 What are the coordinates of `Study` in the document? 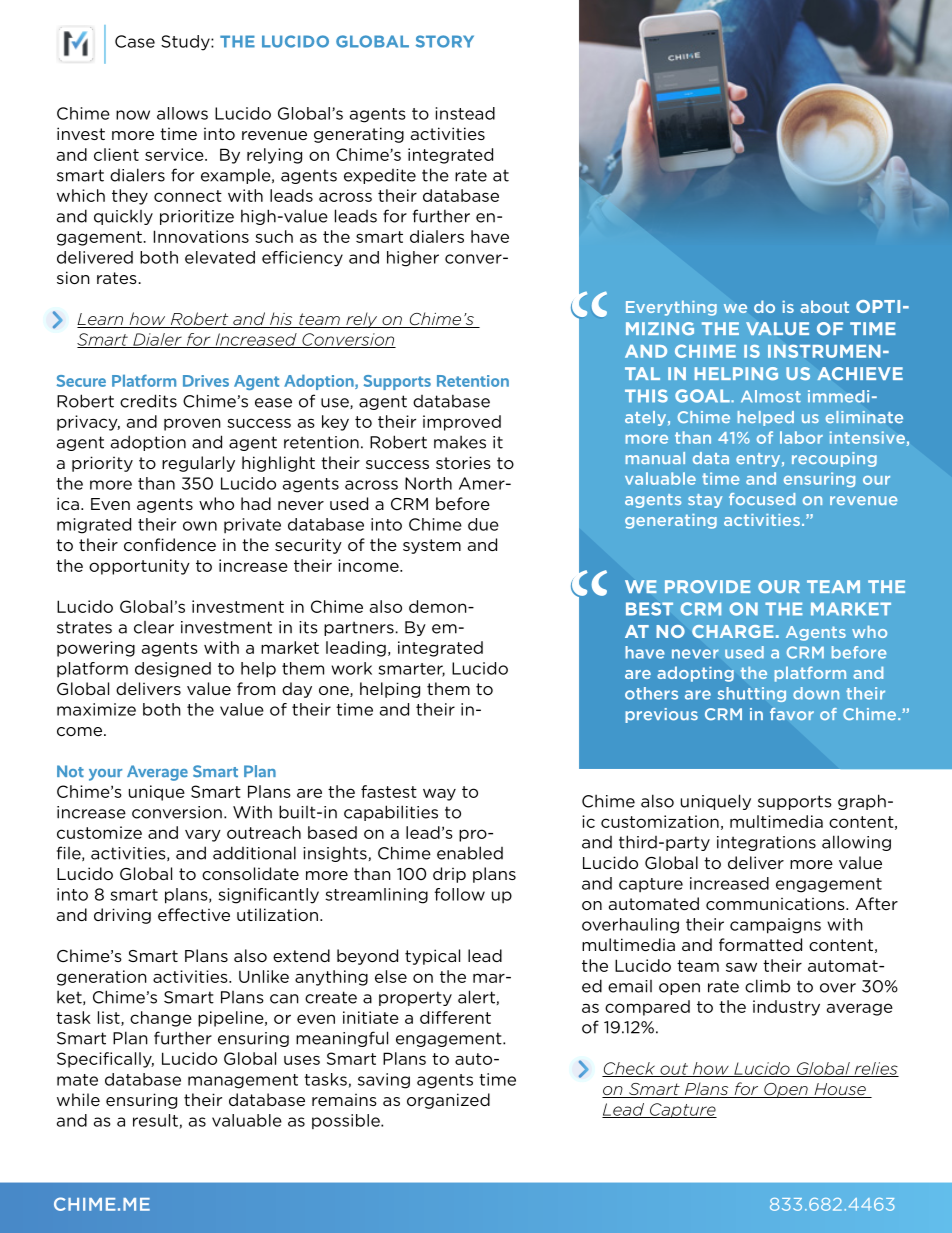 It's located at (186, 43).
